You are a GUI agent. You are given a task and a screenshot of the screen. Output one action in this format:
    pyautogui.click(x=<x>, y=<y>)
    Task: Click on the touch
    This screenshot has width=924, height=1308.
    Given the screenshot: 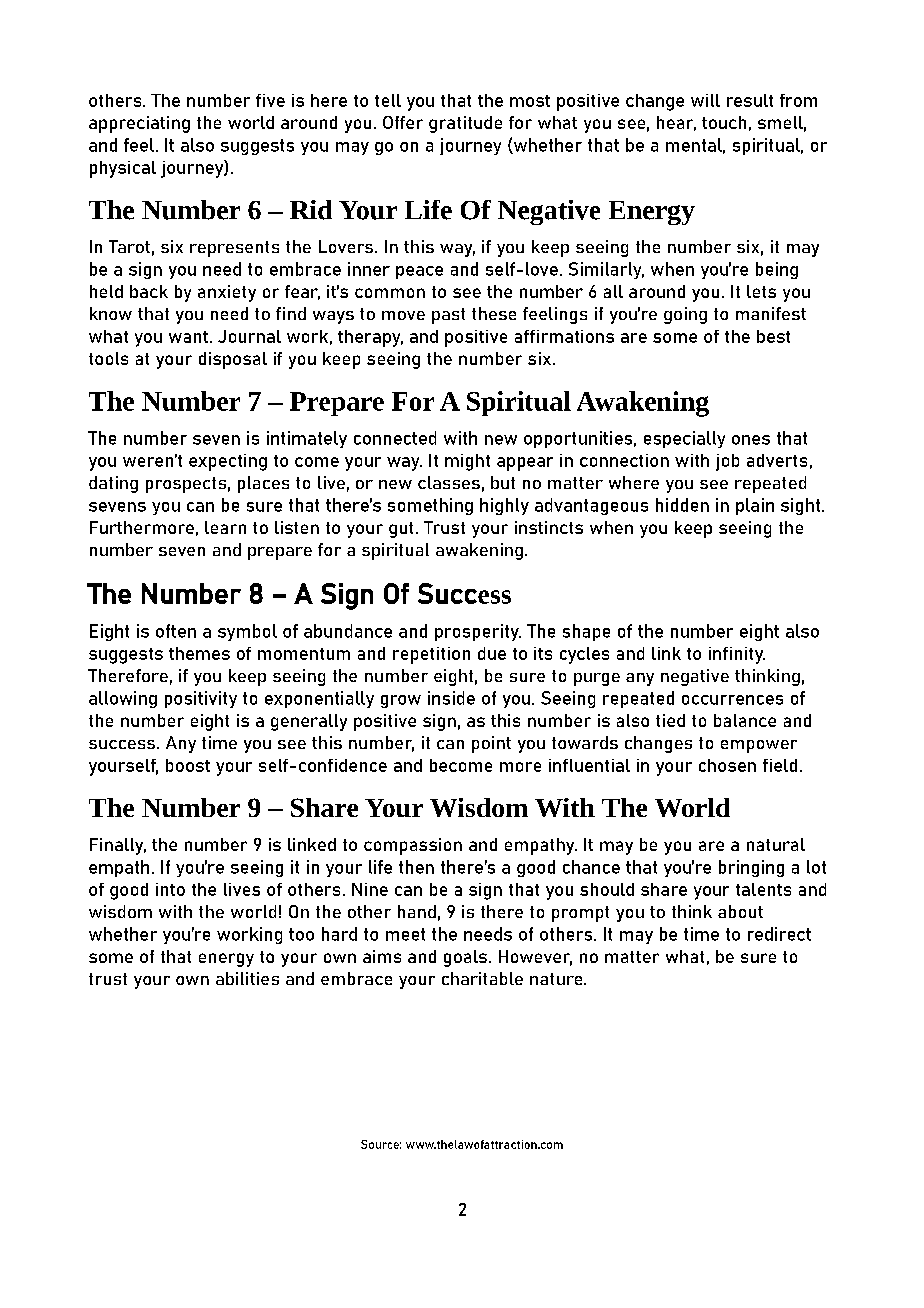 What is the action you would take?
    pyautogui.click(x=724, y=122)
